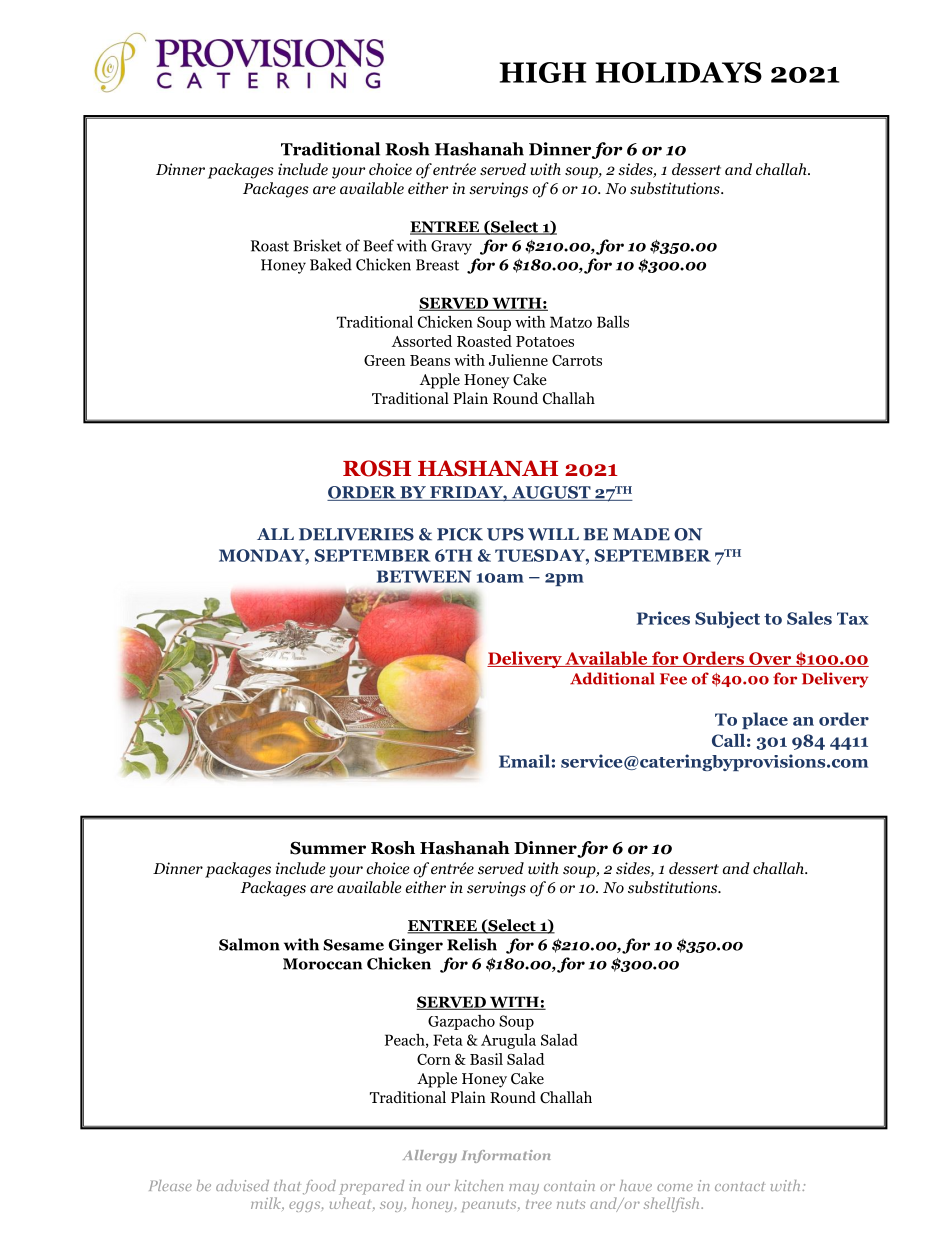 This screenshot has width=952, height=1233. Describe the element at coordinates (543, 72) in the screenshot. I see `HIGH` at that location.
